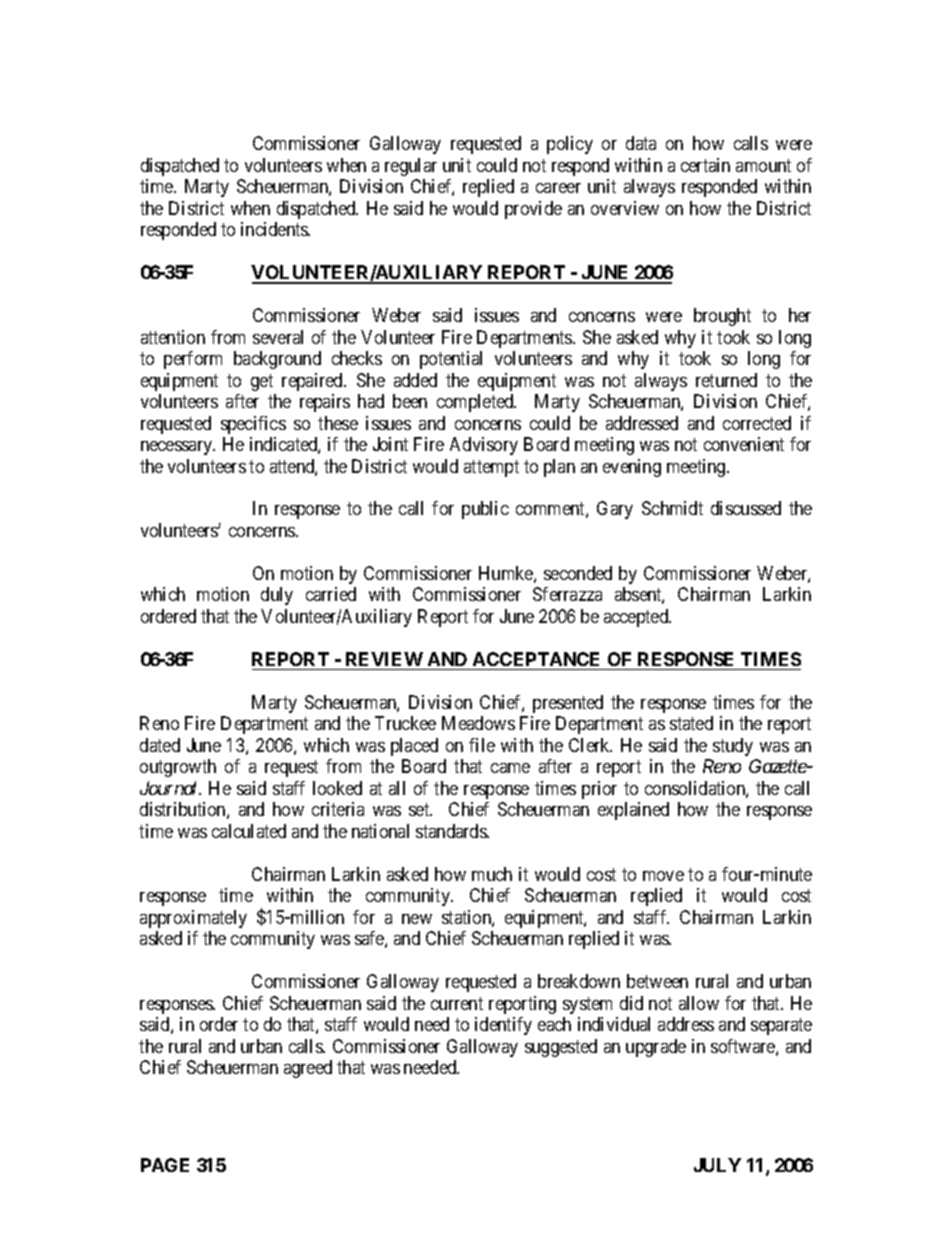 The height and width of the document is (1233, 952). What do you see at coordinates (536, 659) in the document?
I see `ACCEPTANCE` at bounding box center [536, 659].
